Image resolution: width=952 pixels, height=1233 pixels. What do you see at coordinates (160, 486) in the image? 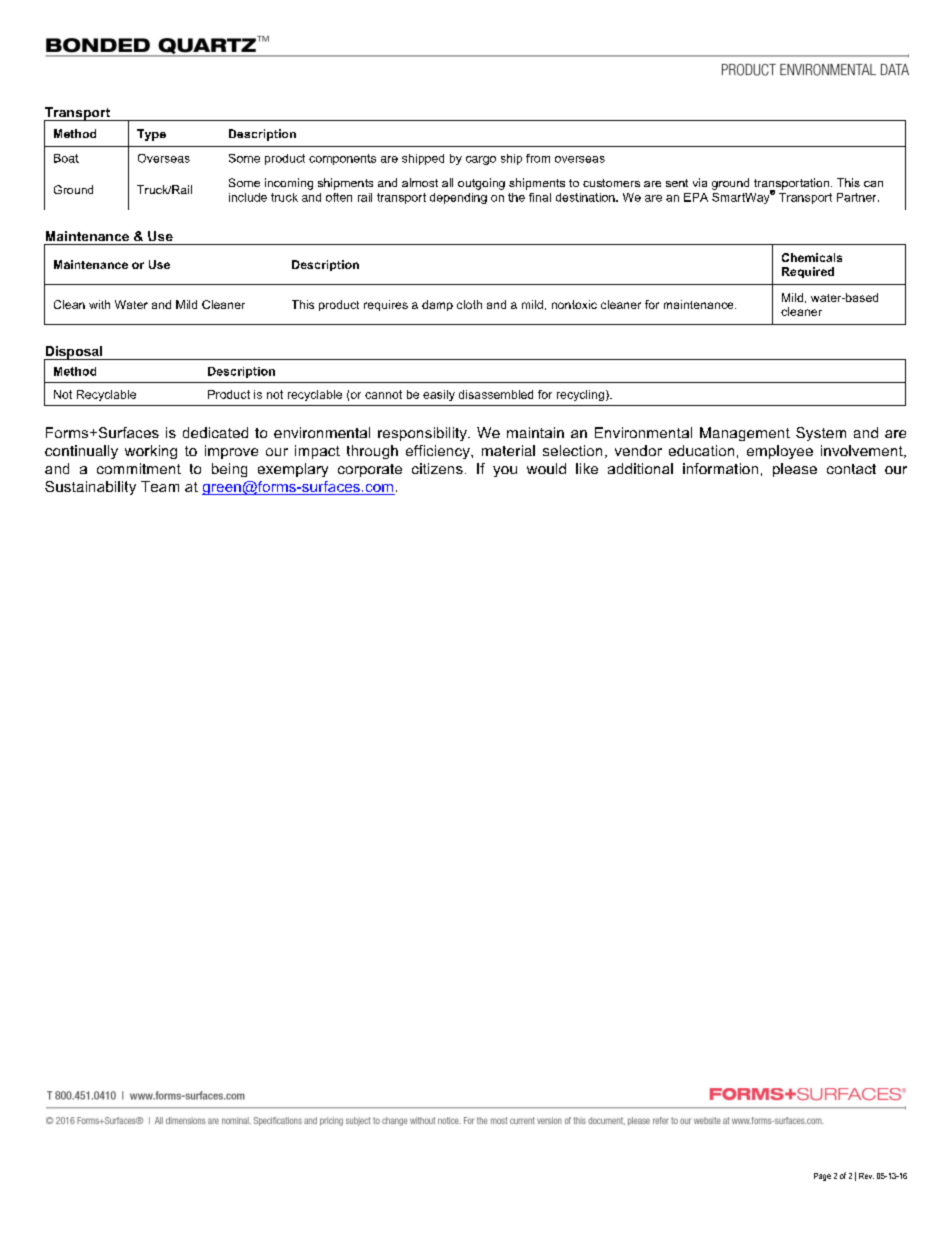
I see `Team` at bounding box center [160, 486].
